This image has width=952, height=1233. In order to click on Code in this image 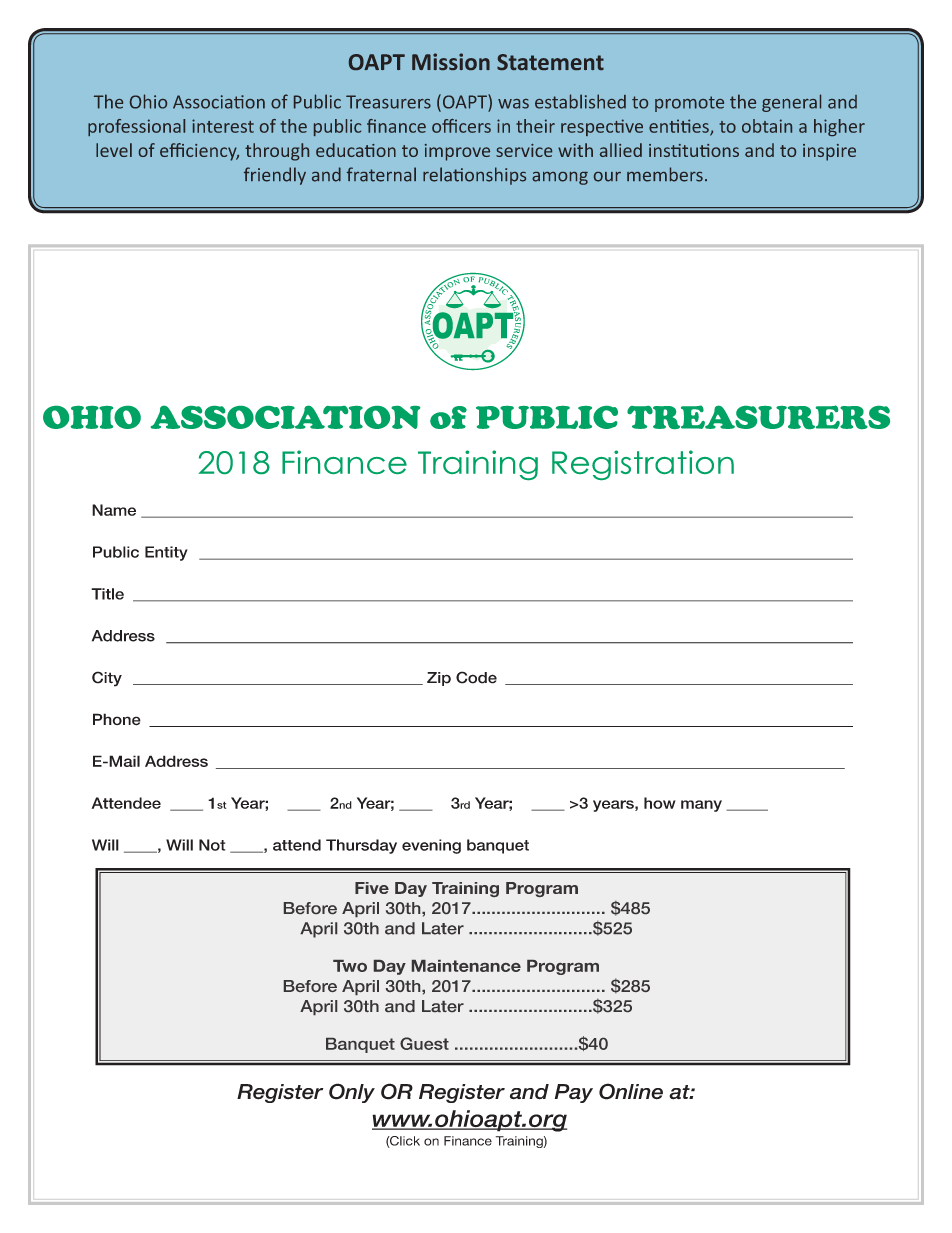, I will do `click(476, 677)`.
